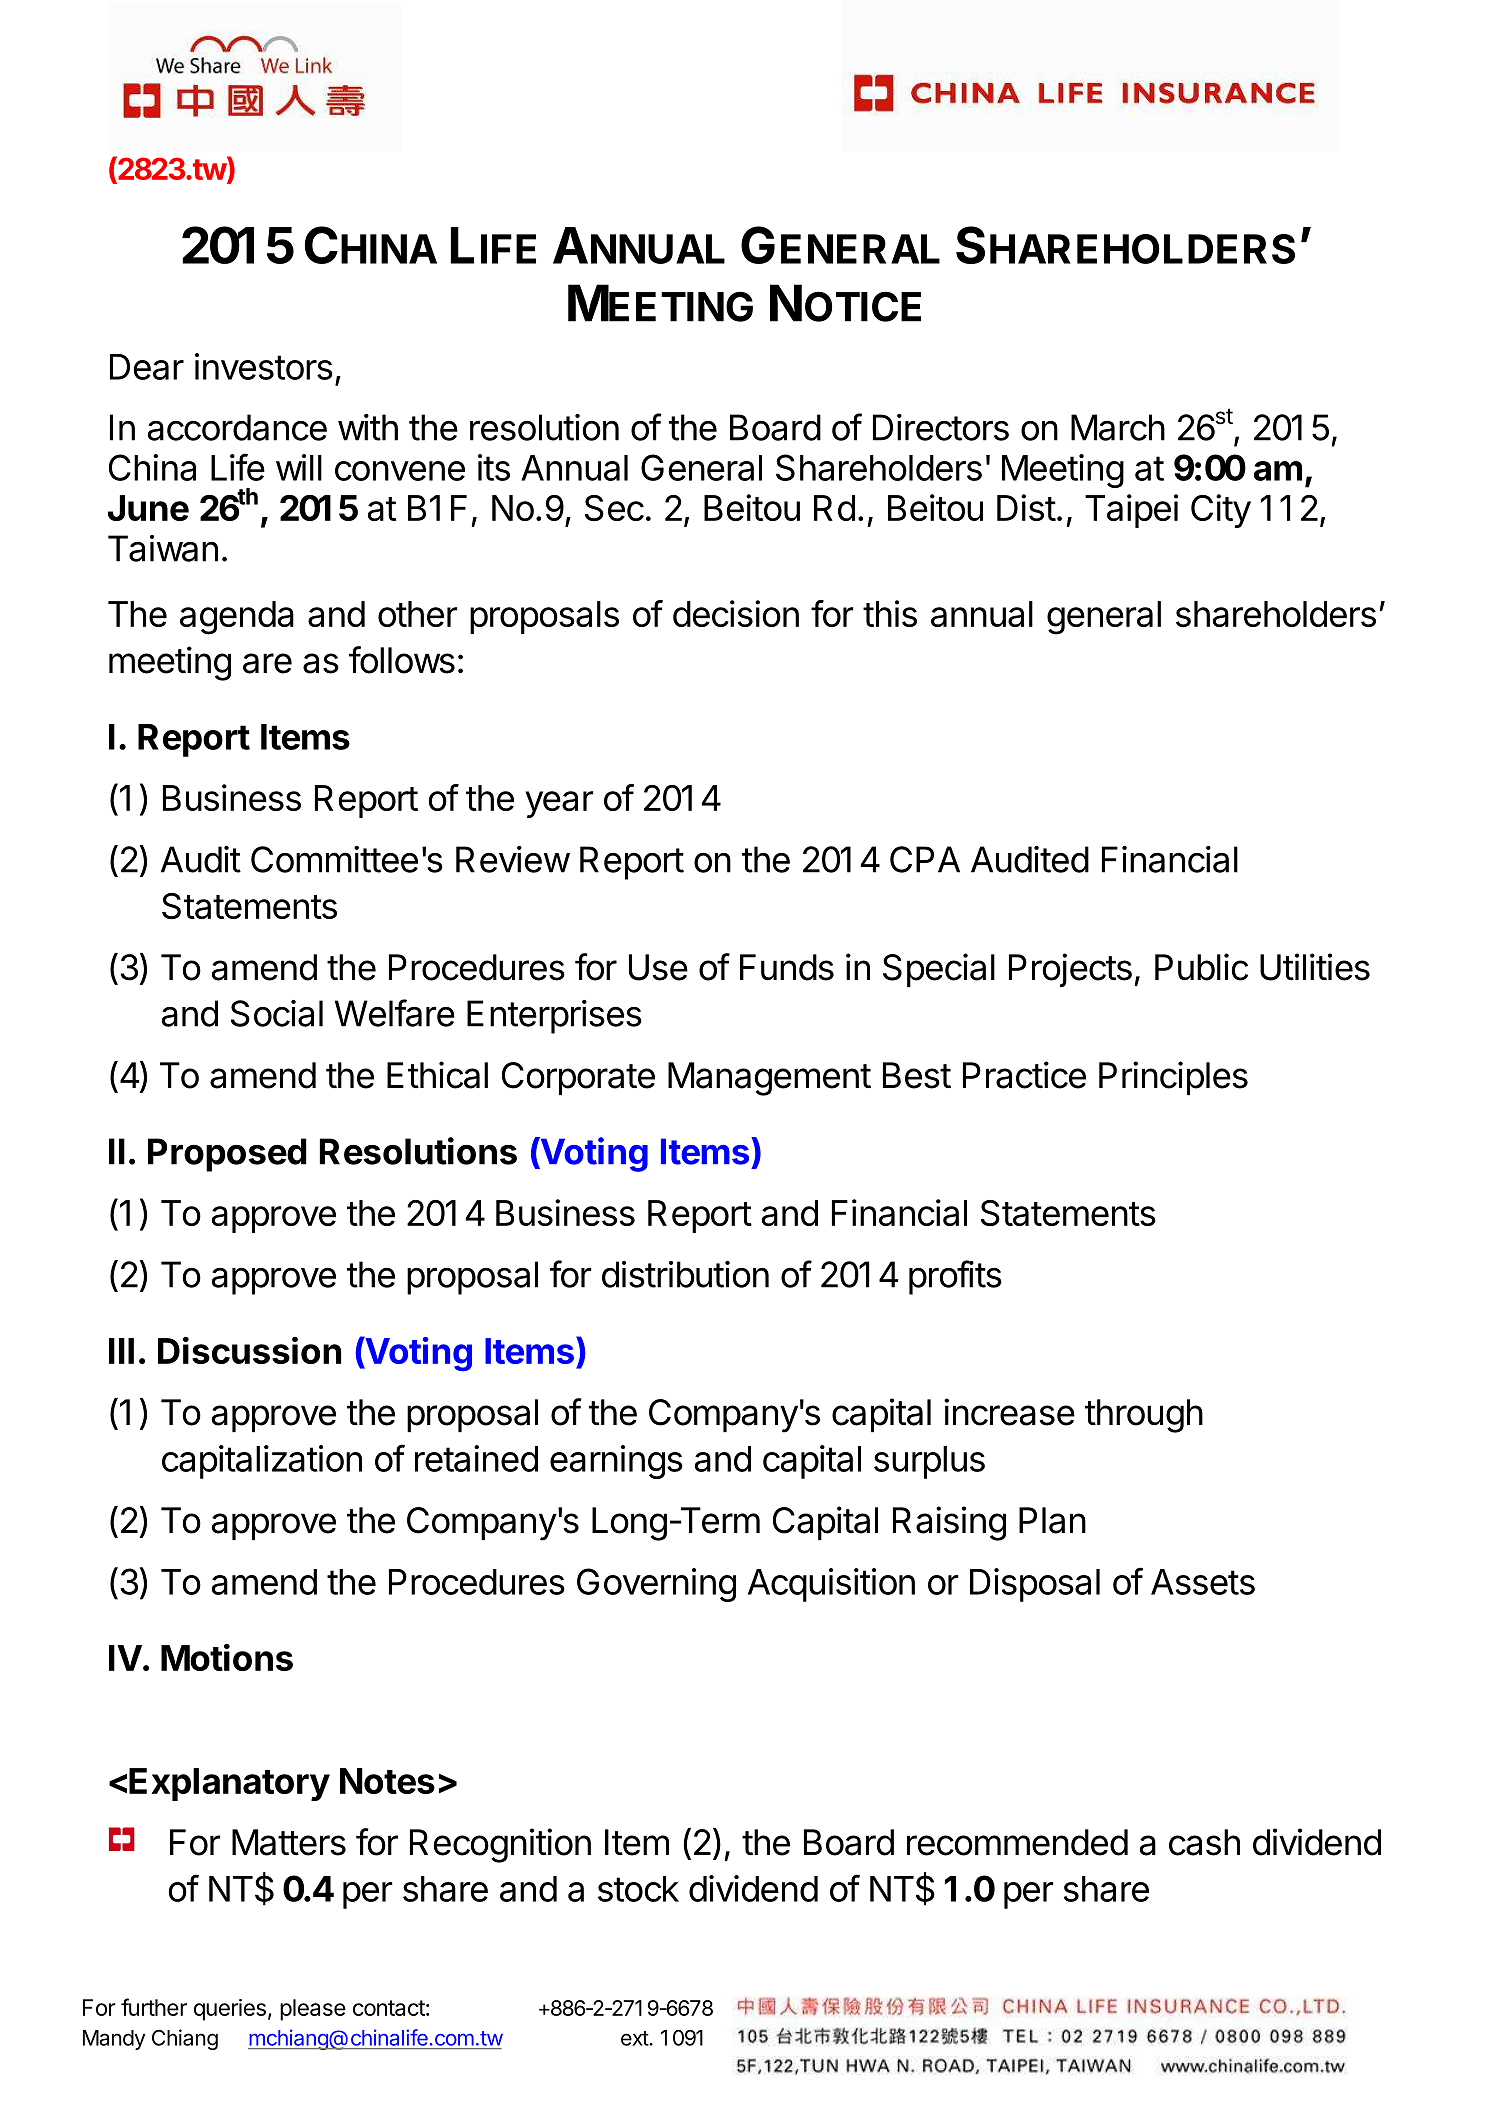  I want to click on ext, so click(635, 2038).
